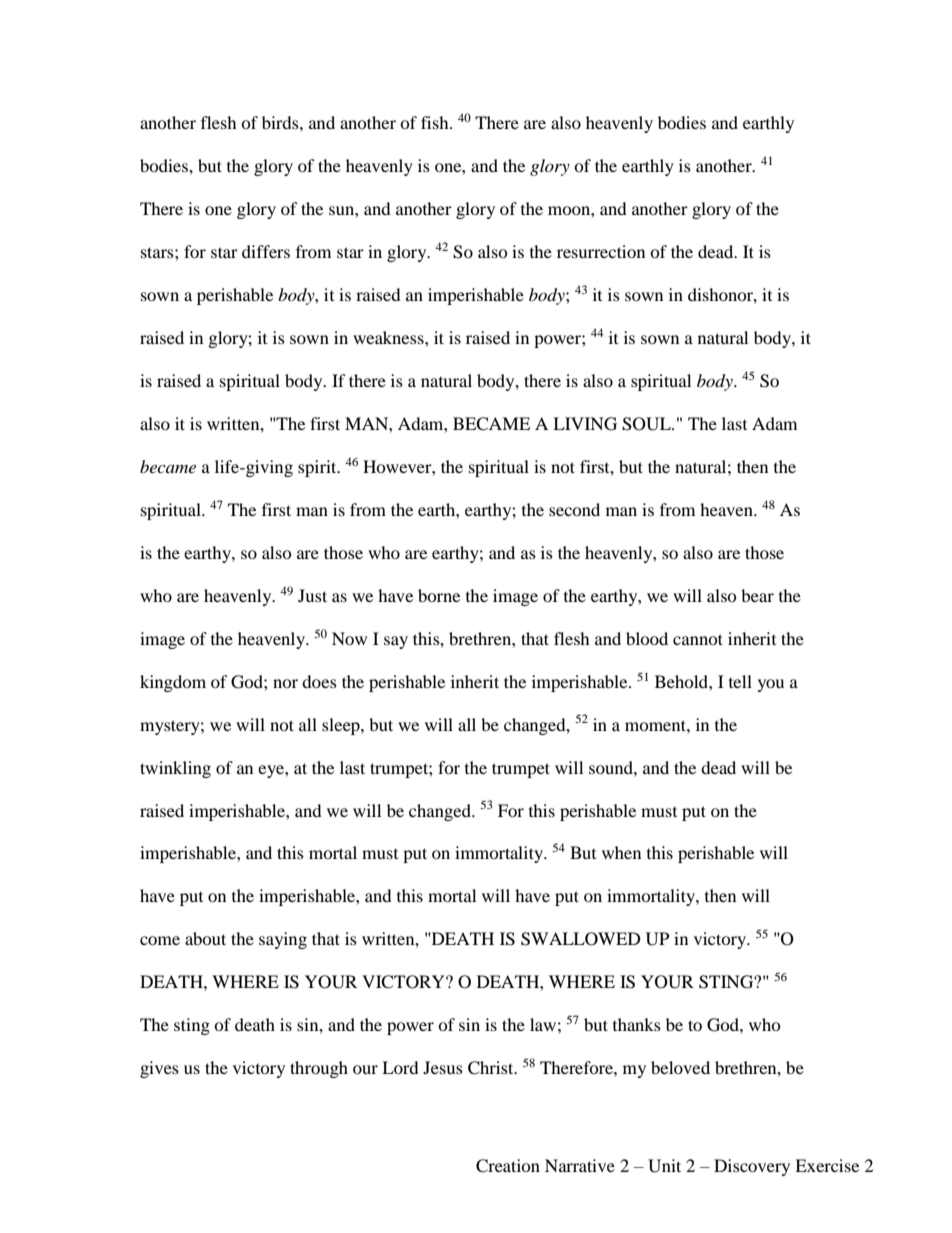 Image resolution: width=952 pixels, height=1233 pixels. Describe the element at coordinates (581, 939) in the image. I see `SWALLOWED` at that location.
